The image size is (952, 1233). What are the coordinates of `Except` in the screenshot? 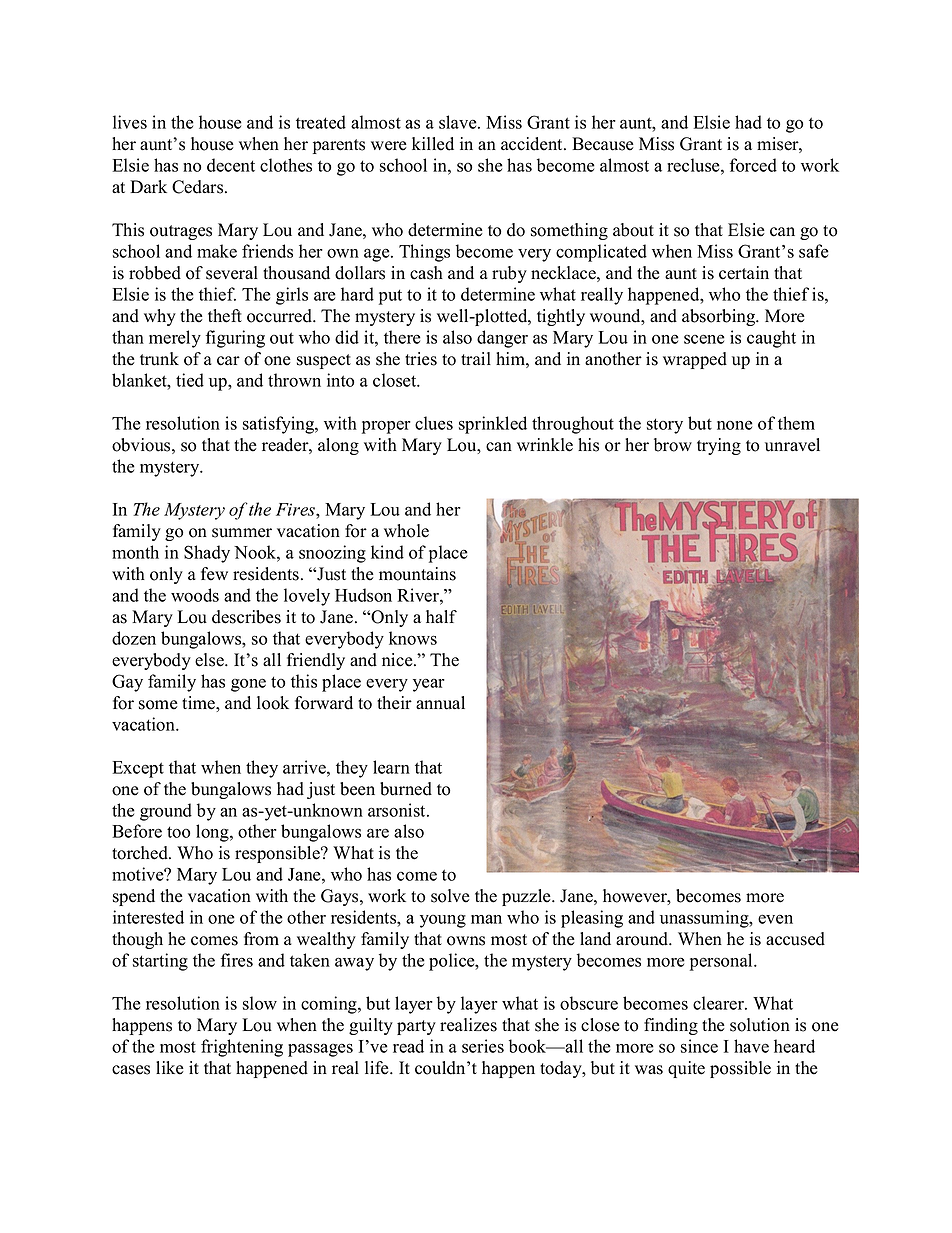 It's located at (138, 769).
